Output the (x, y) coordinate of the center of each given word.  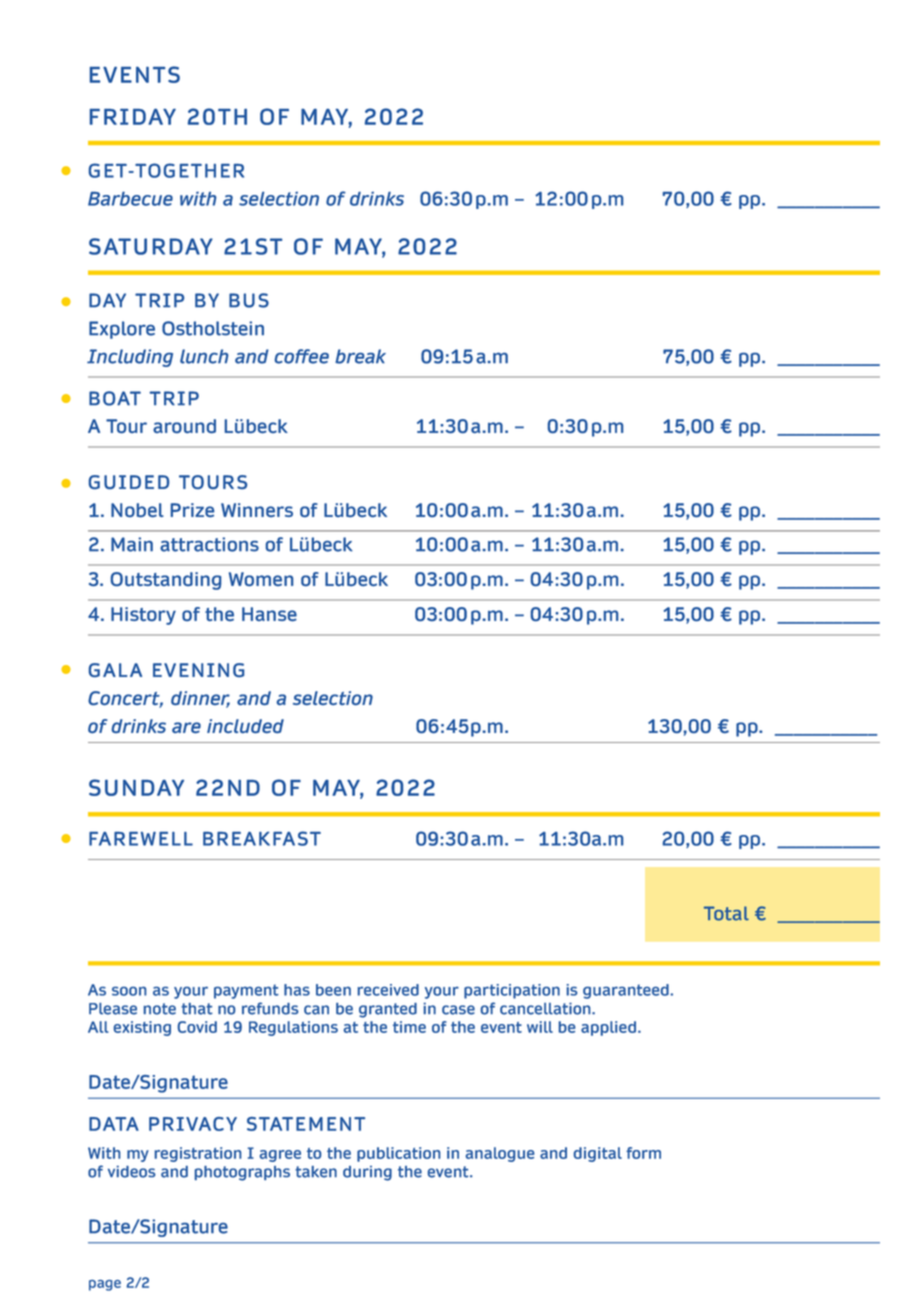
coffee (302, 356)
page (105, 1285)
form (643, 1153)
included (245, 726)
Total (726, 913)
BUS (249, 300)
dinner (200, 699)
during (367, 1173)
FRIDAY (133, 117)
